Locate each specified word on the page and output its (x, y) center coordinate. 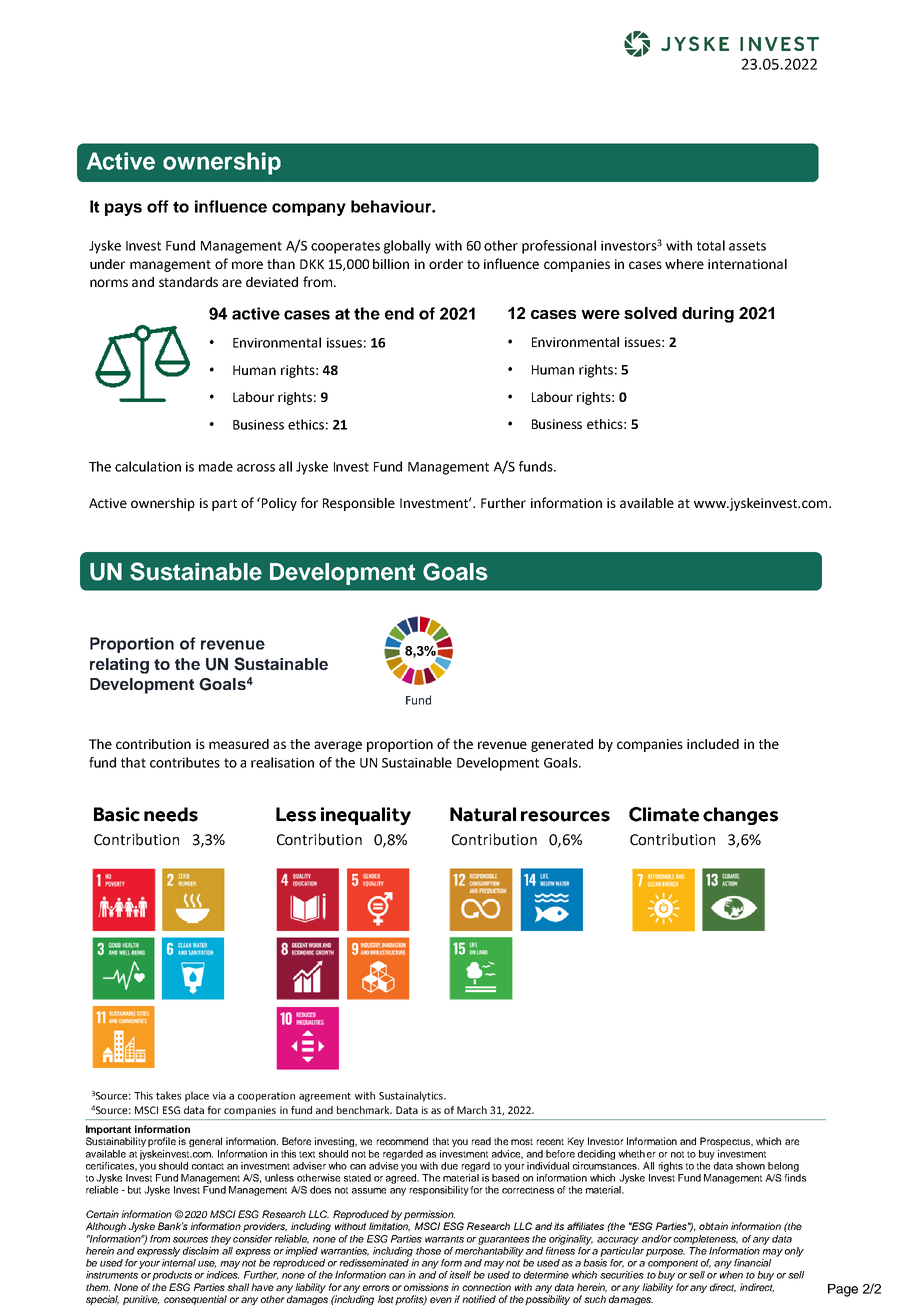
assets (747, 246)
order (446, 264)
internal (179, 1263)
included (713, 744)
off (158, 206)
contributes (185, 762)
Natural (483, 814)
